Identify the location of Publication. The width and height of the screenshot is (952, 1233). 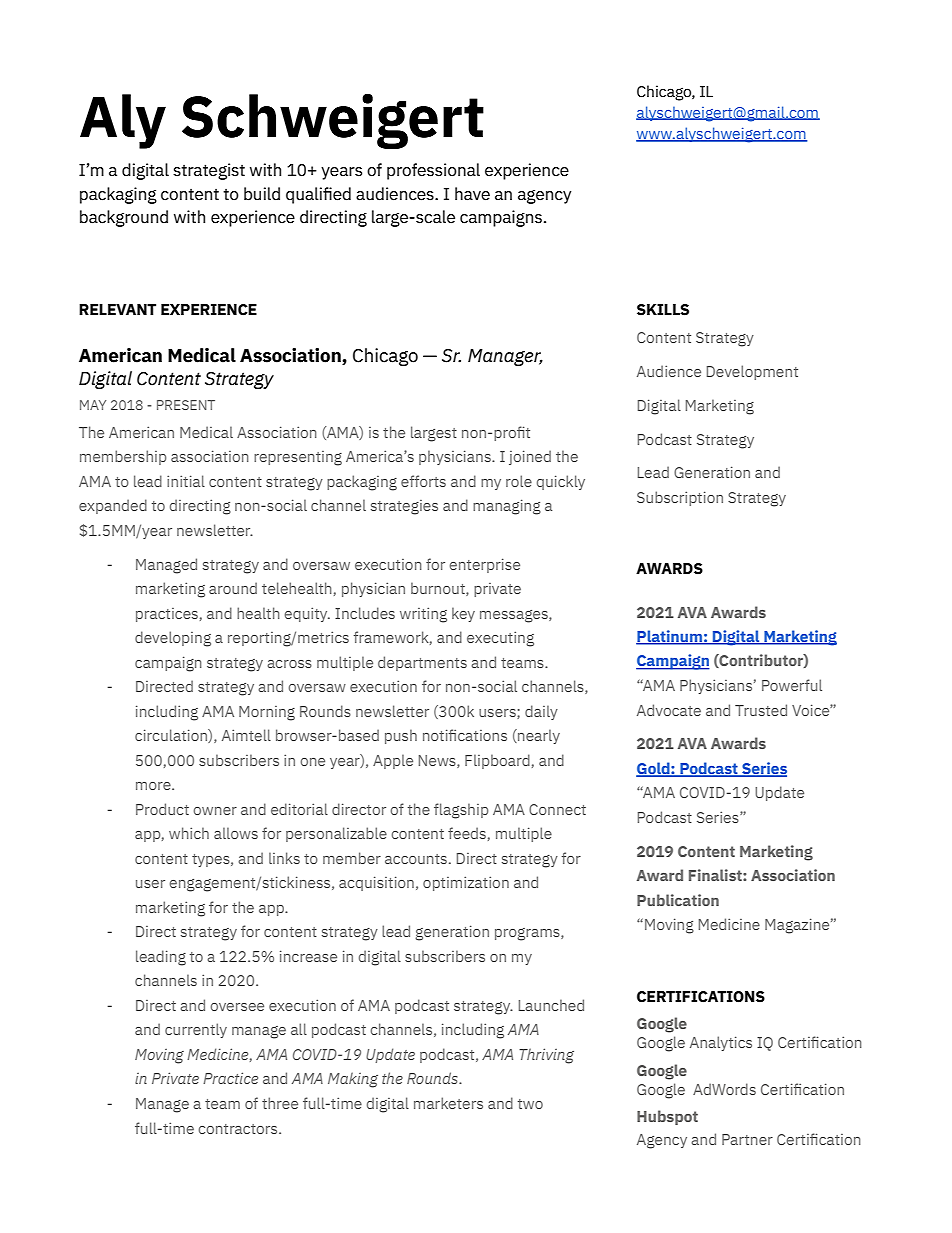
(678, 900).
